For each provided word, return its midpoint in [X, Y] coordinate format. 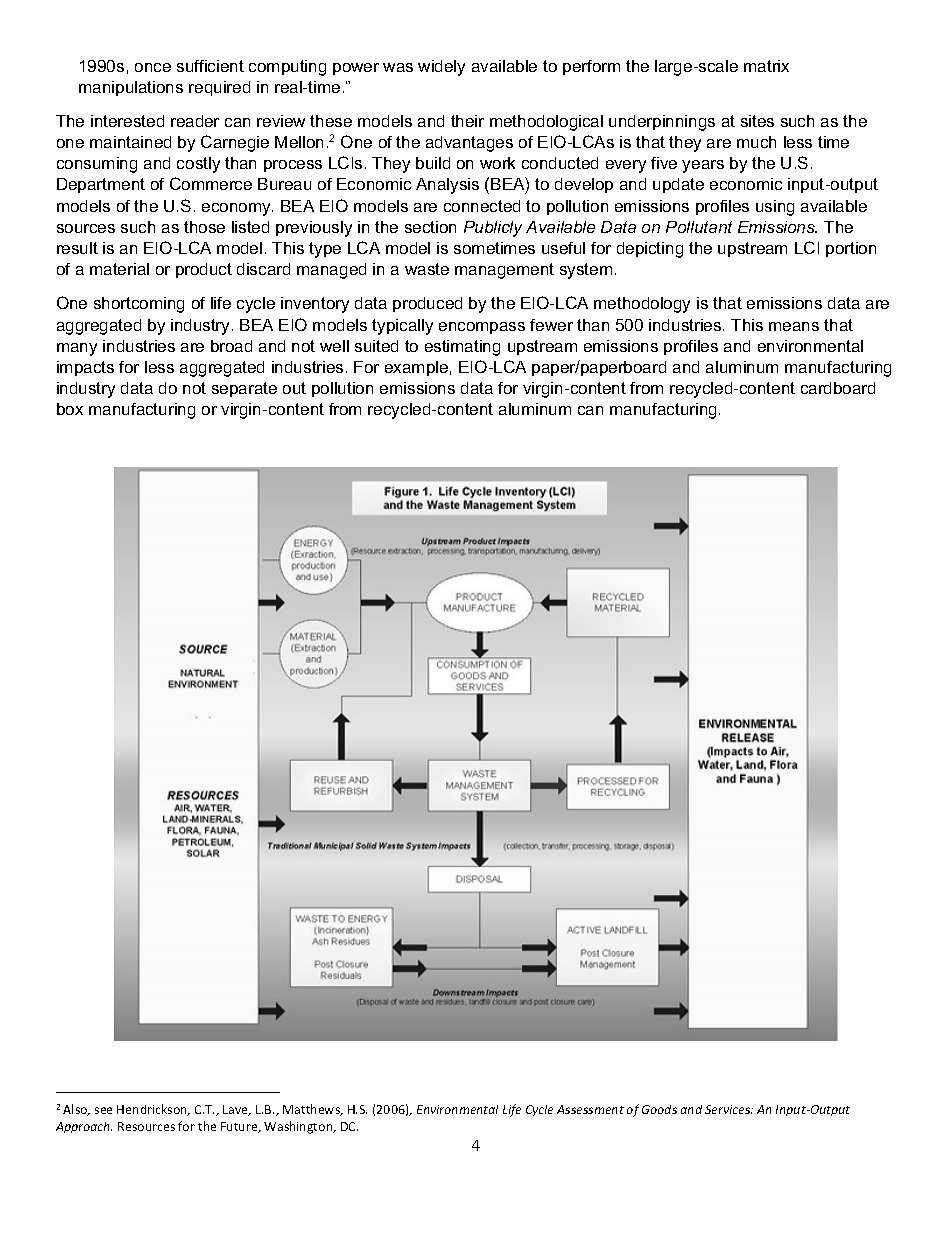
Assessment [590, 1109]
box [70, 409]
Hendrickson [153, 1110]
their [467, 121]
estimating [462, 348]
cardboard [838, 388]
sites [757, 121]
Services [729, 1109]
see [103, 1110]
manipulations [131, 88]
